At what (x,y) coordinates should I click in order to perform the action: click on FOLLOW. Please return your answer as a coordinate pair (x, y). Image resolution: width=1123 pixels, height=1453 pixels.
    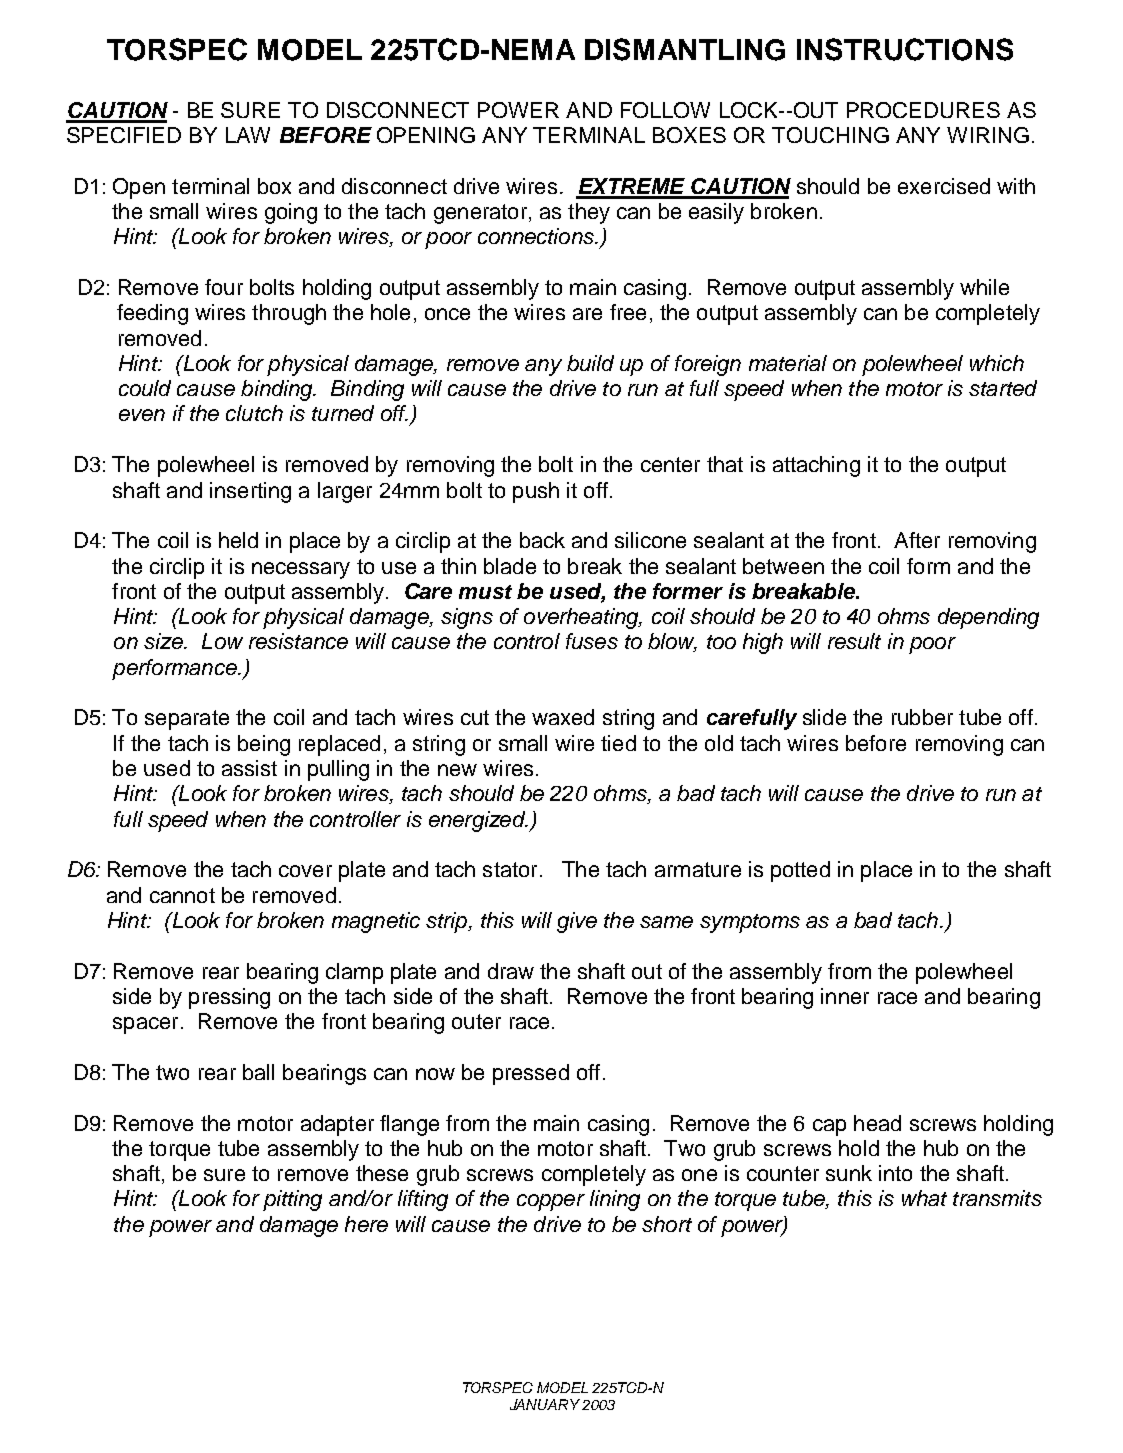
    Looking at the image, I should click on (665, 110).
